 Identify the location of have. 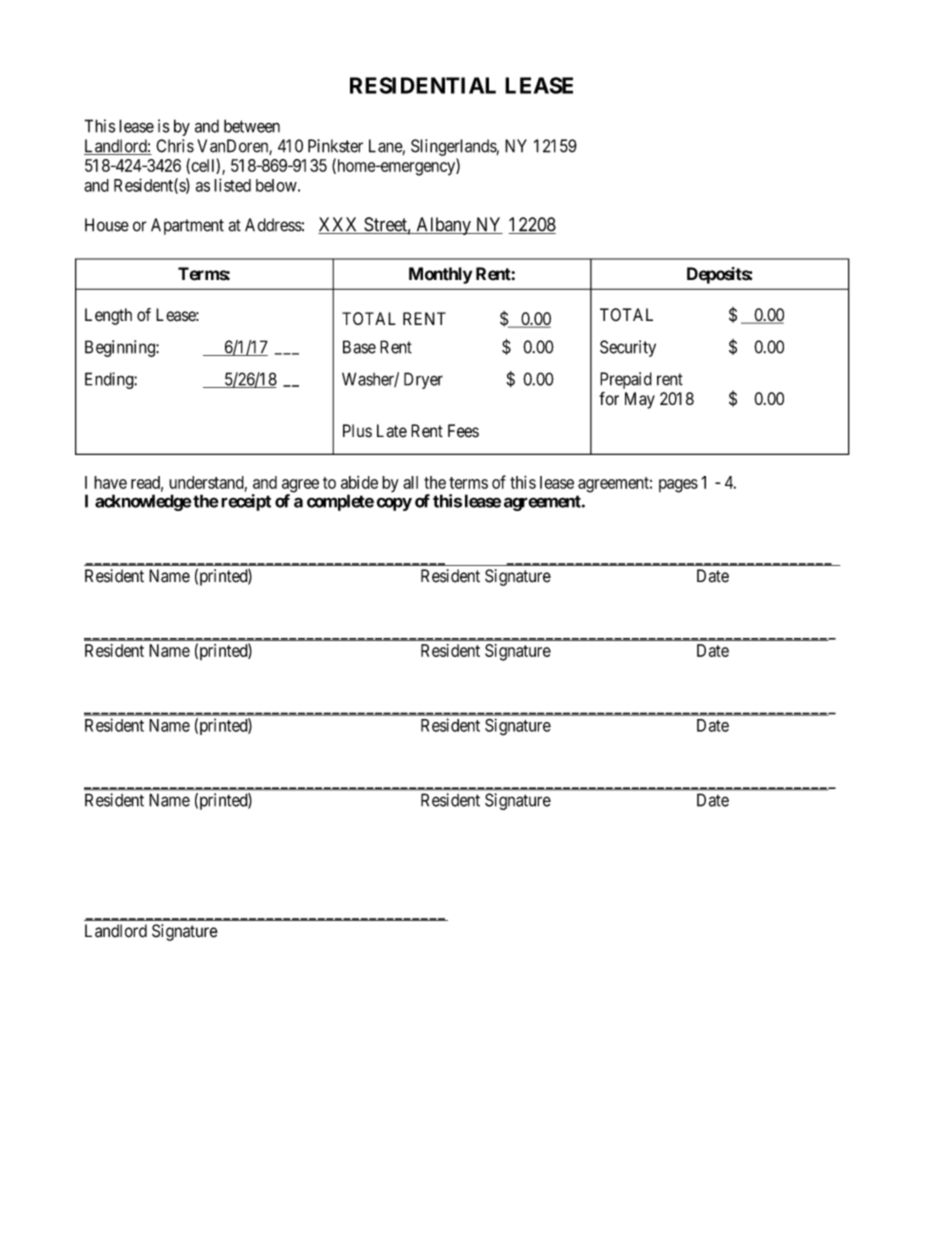
(110, 482).
